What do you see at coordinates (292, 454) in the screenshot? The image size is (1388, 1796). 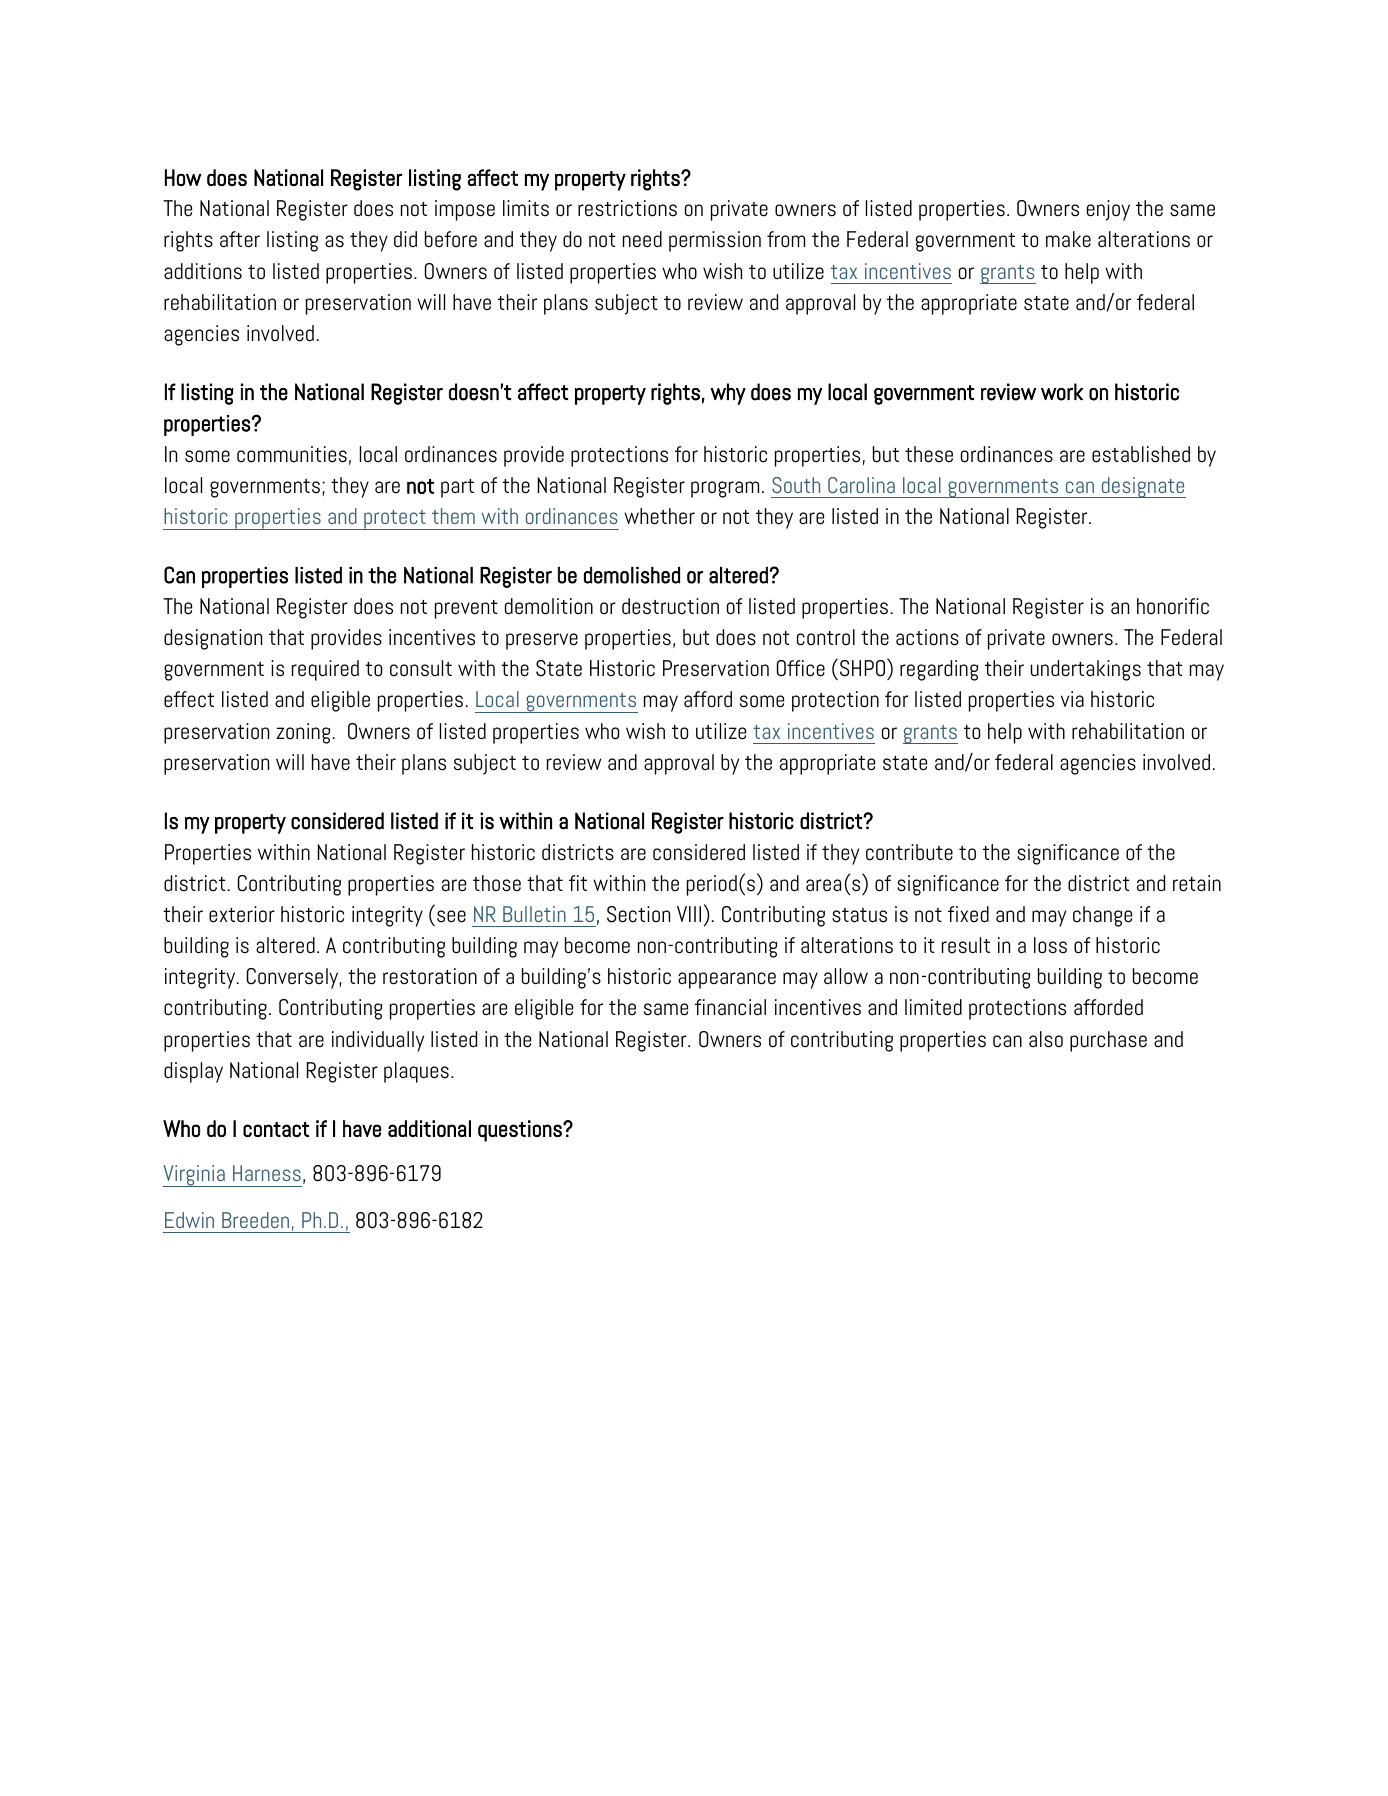 I see `communities` at bounding box center [292, 454].
